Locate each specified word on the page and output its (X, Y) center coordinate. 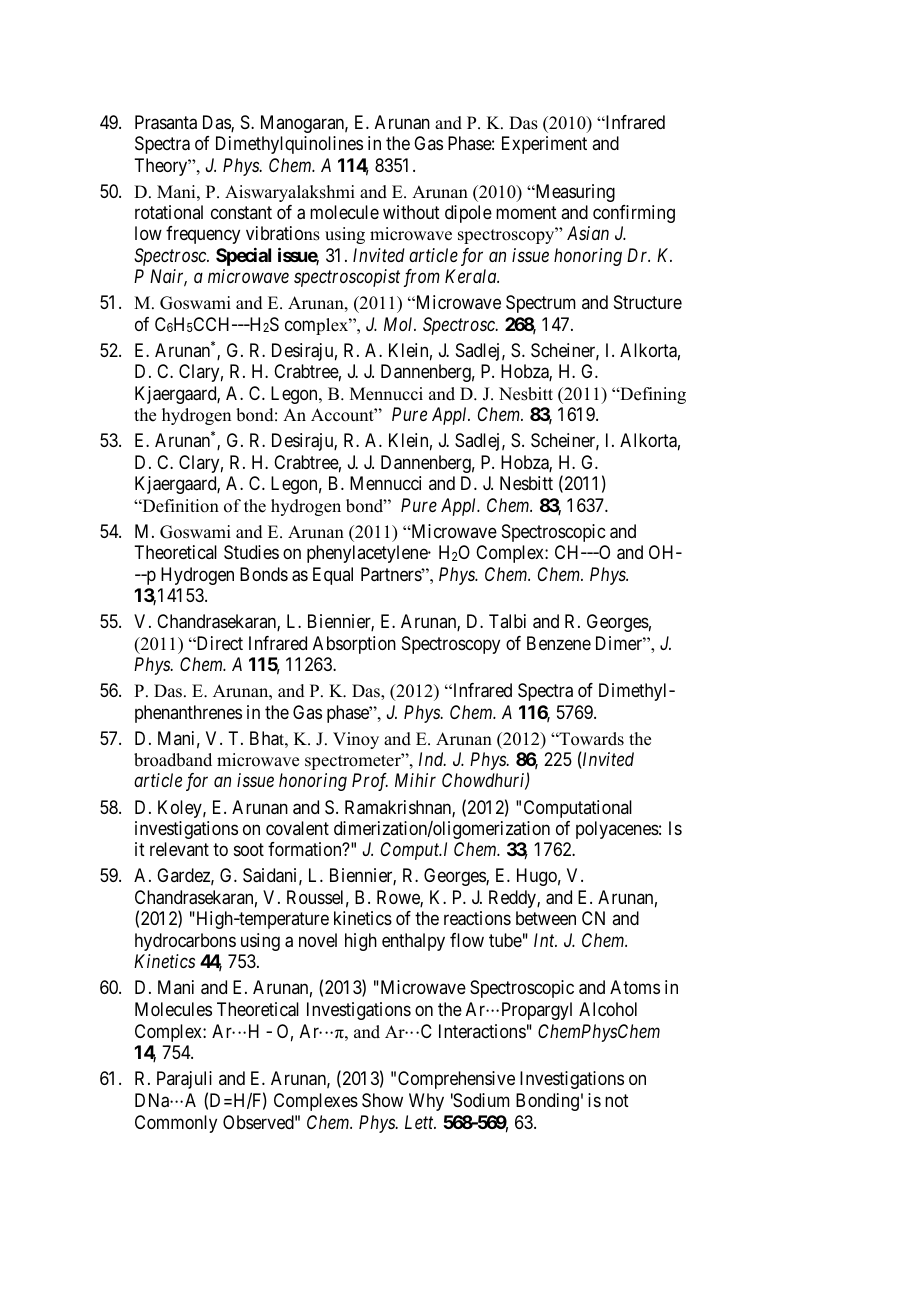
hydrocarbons (185, 942)
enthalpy (413, 942)
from (422, 278)
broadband (173, 760)
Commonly (176, 1124)
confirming (634, 214)
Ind (432, 759)
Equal (333, 576)
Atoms (635, 987)
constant (241, 212)
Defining (652, 395)
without (411, 212)
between (546, 918)
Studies (251, 552)
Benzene (559, 643)
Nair (168, 278)
